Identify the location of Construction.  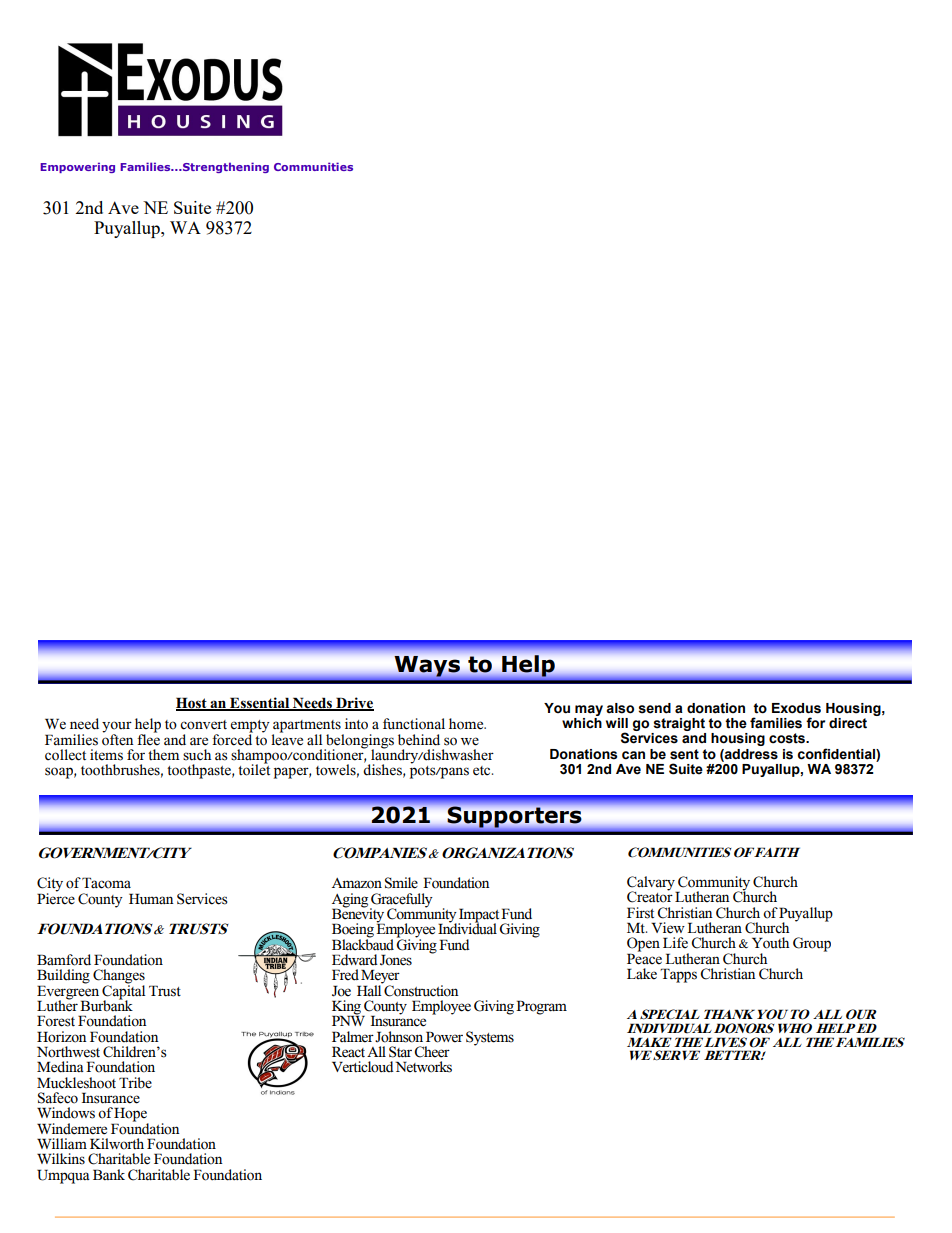
(421, 989).
